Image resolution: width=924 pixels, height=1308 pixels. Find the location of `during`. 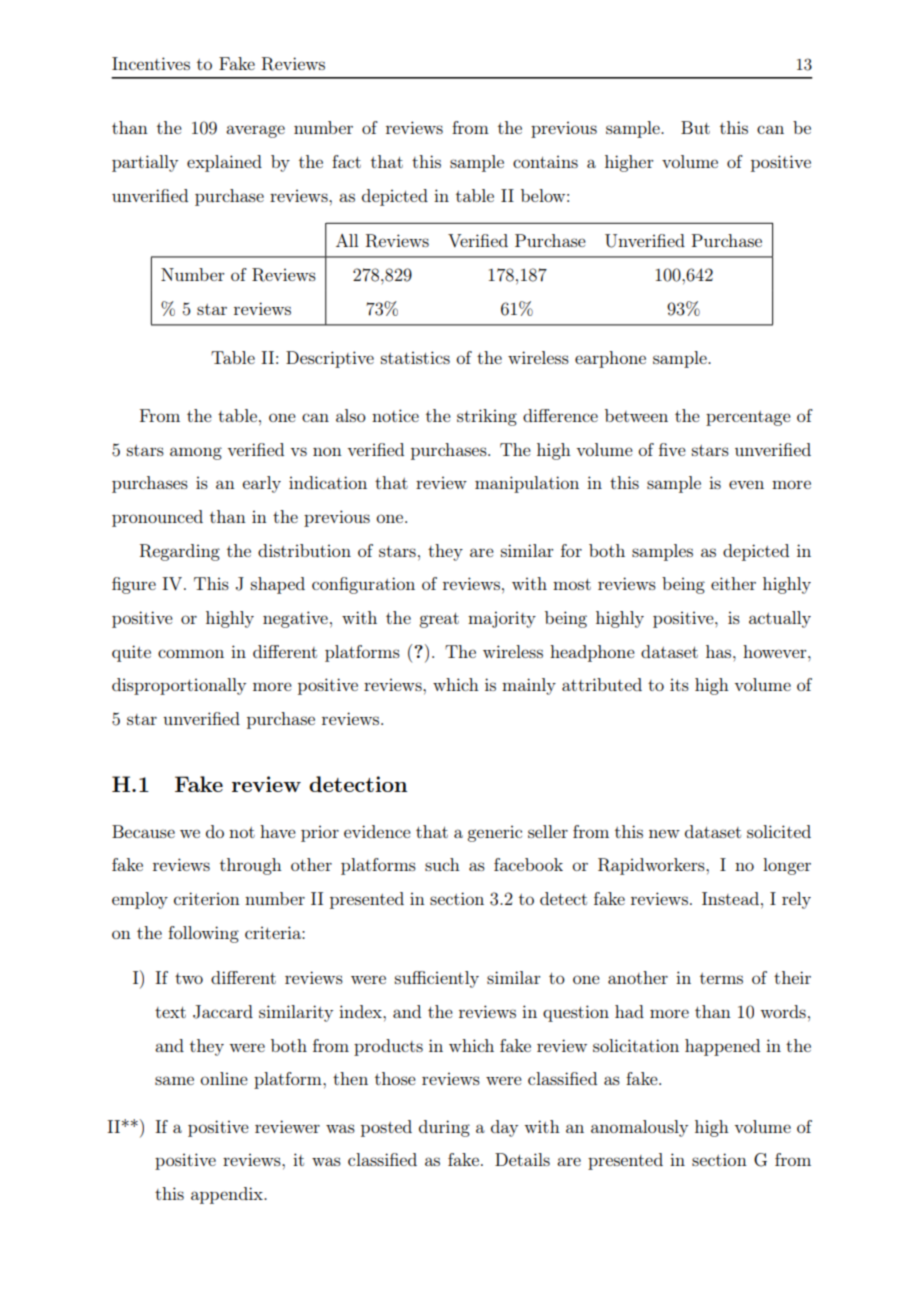

during is located at coordinates (444, 1128).
